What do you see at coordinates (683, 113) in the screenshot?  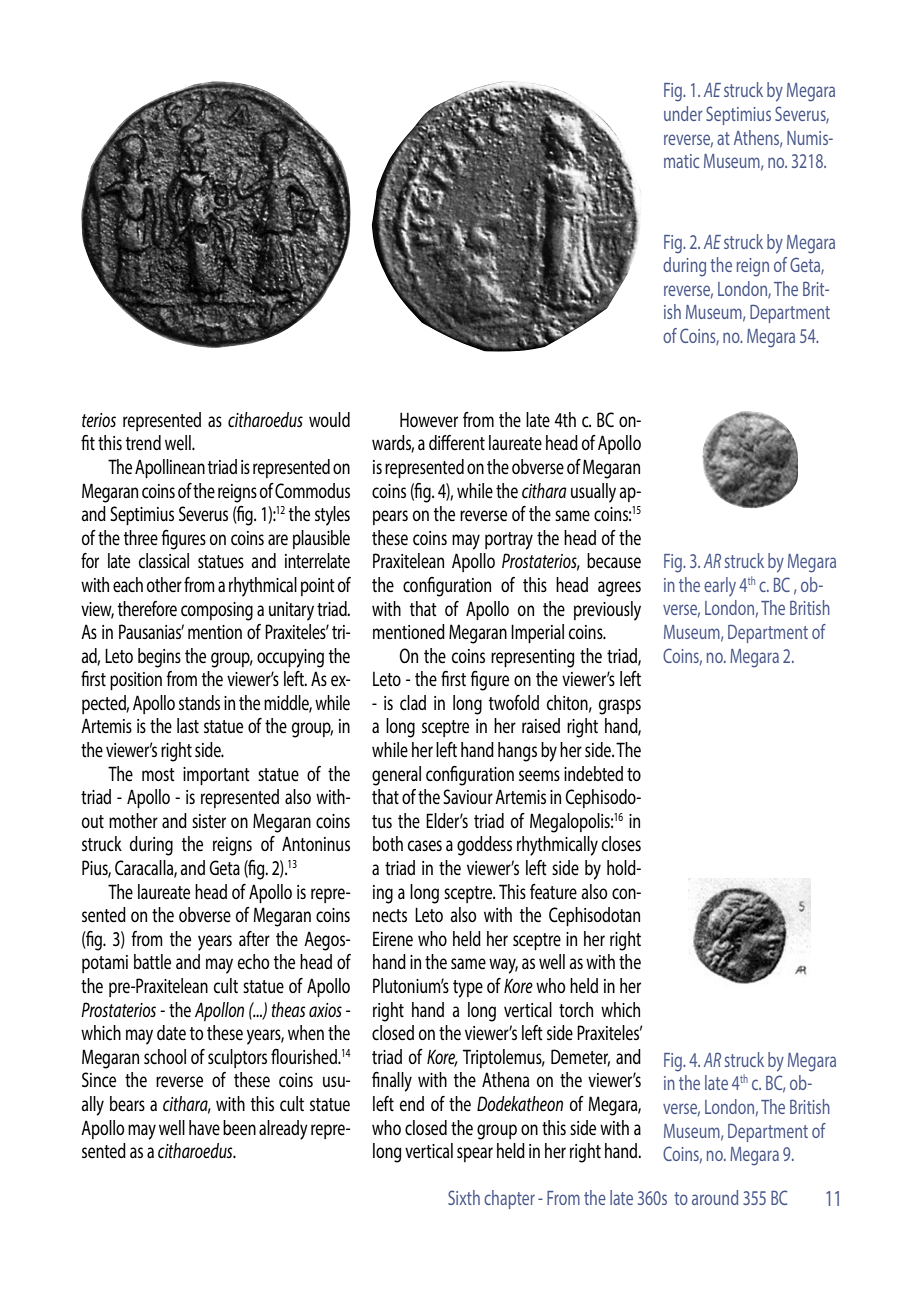 I see `under` at bounding box center [683, 113].
